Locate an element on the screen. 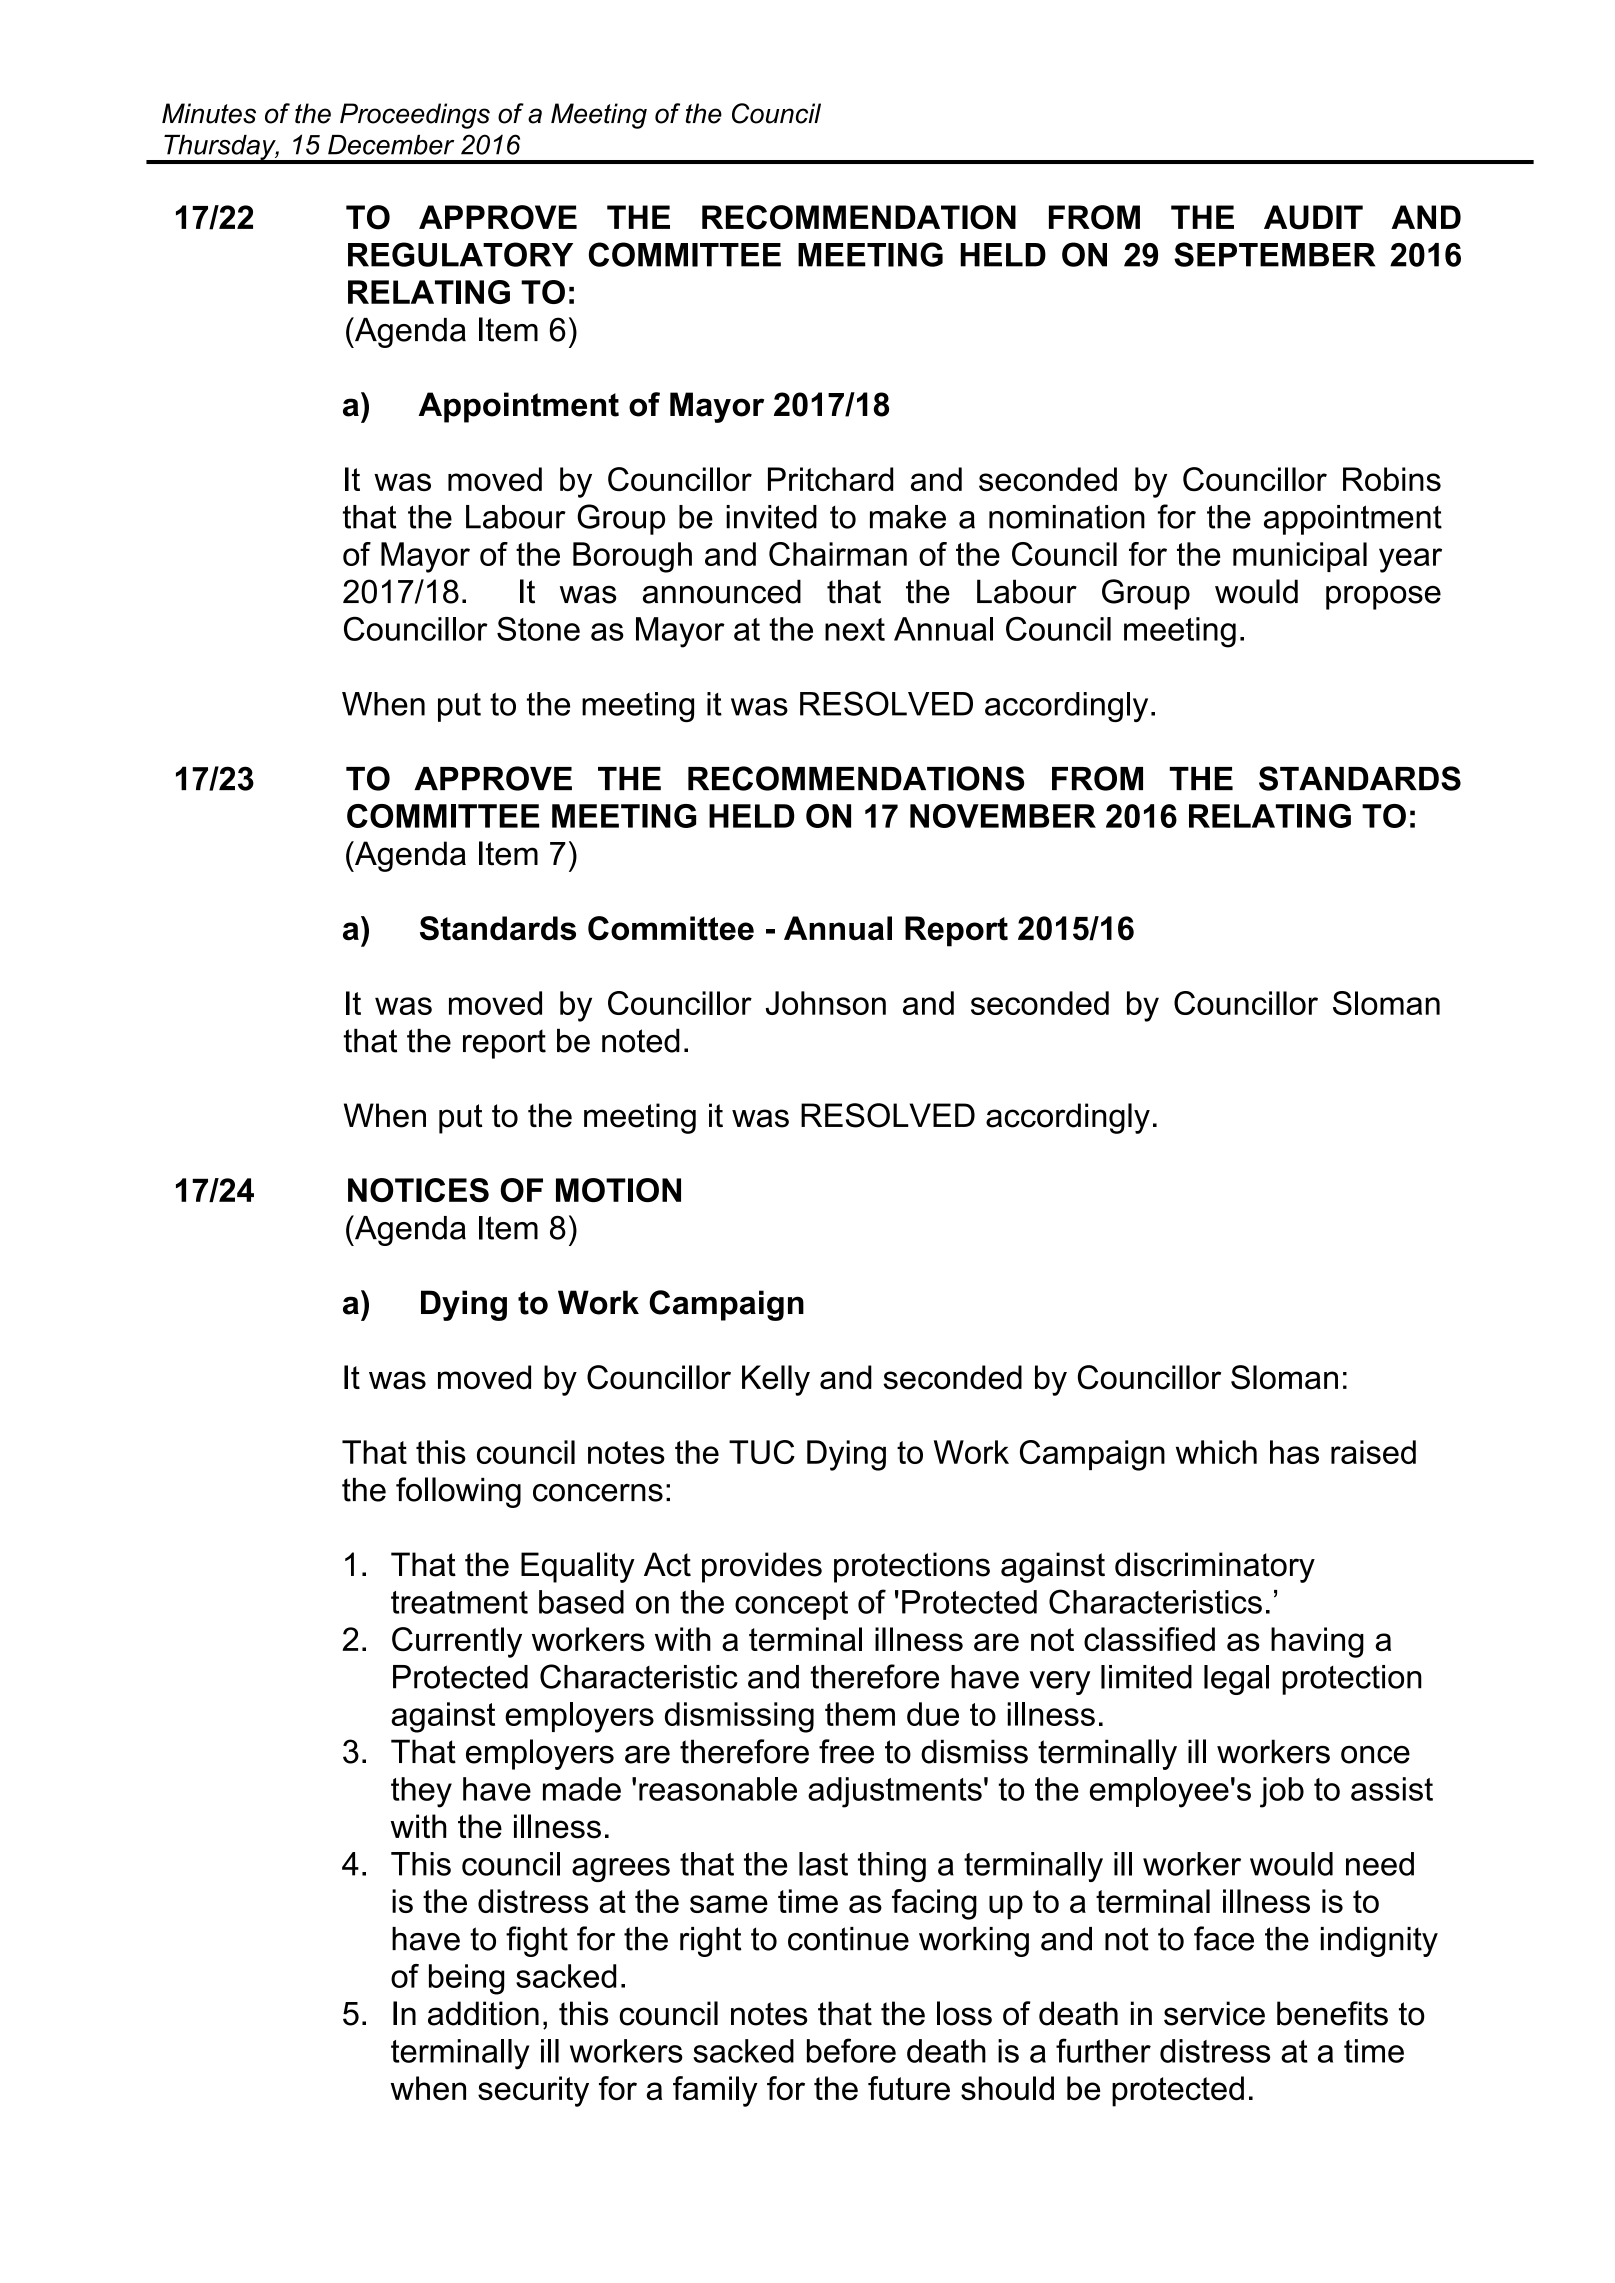 The image size is (1615, 2283). Johnson is located at coordinates (826, 1003).
